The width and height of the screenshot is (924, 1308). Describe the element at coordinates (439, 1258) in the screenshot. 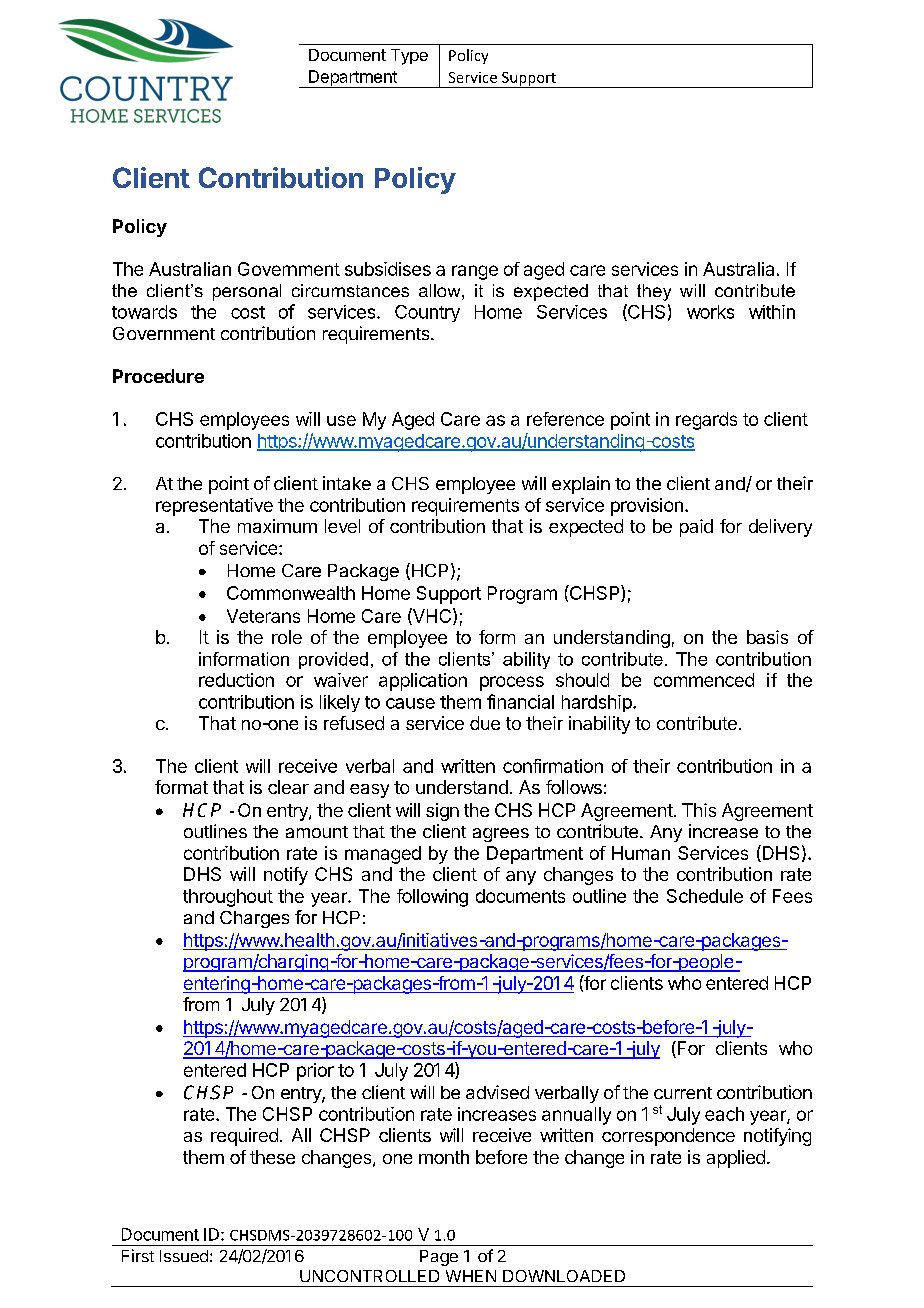

I see `Page` at that location.
